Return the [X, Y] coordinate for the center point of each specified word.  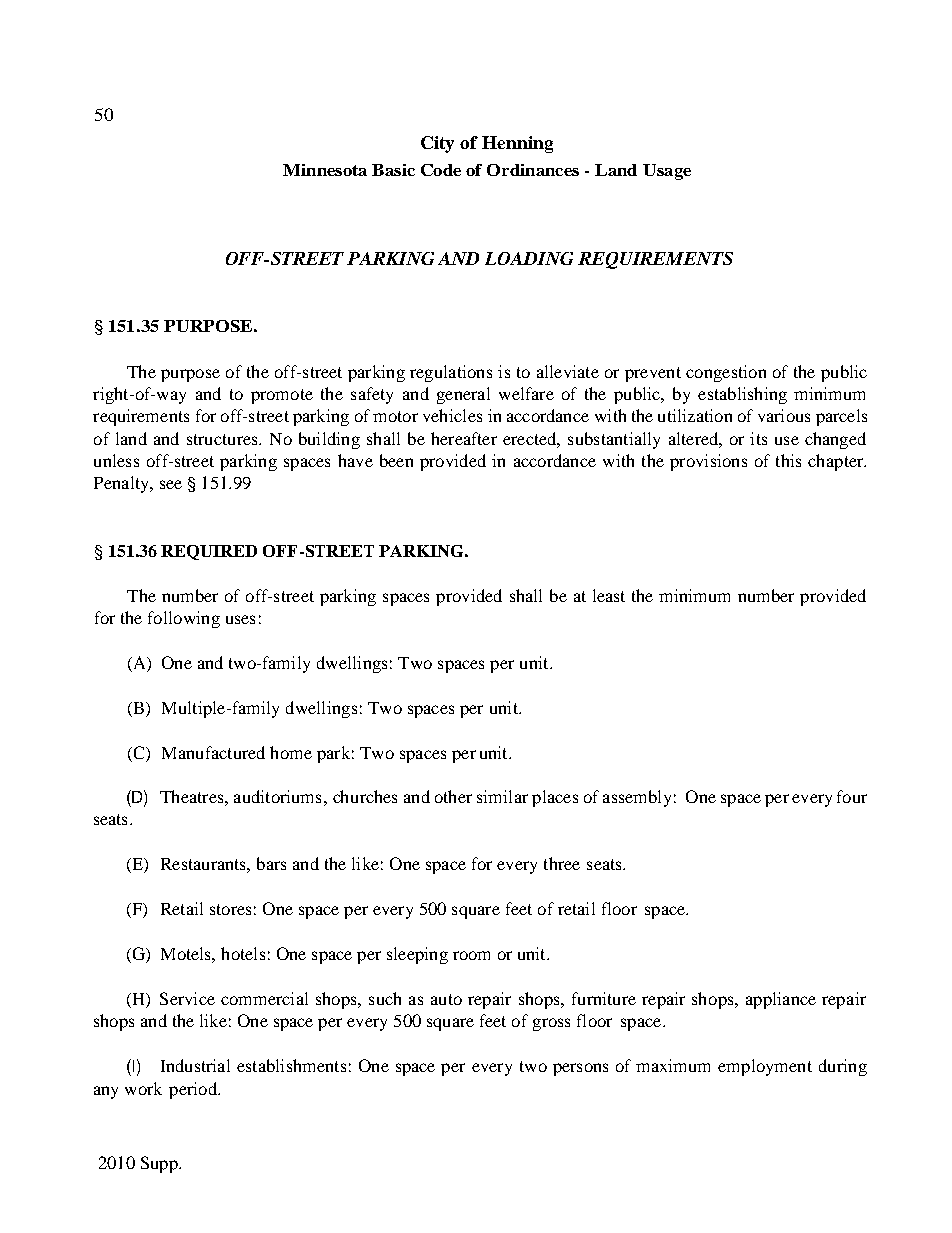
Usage [667, 172]
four [852, 796]
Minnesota [325, 170]
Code [441, 170]
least [609, 595]
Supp [160, 1164]
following [184, 619]
